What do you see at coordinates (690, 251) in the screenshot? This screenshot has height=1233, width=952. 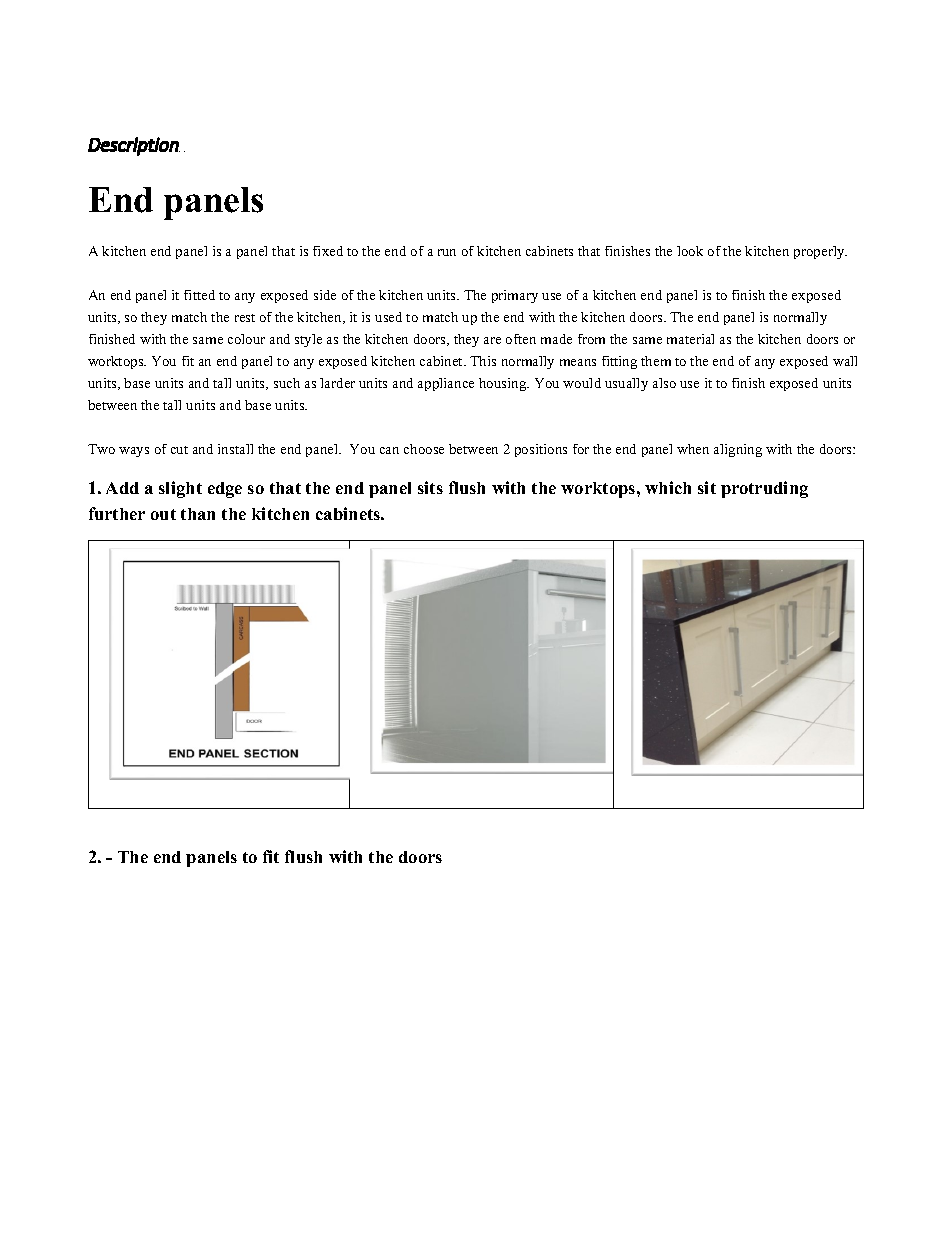 I see `look` at bounding box center [690, 251].
